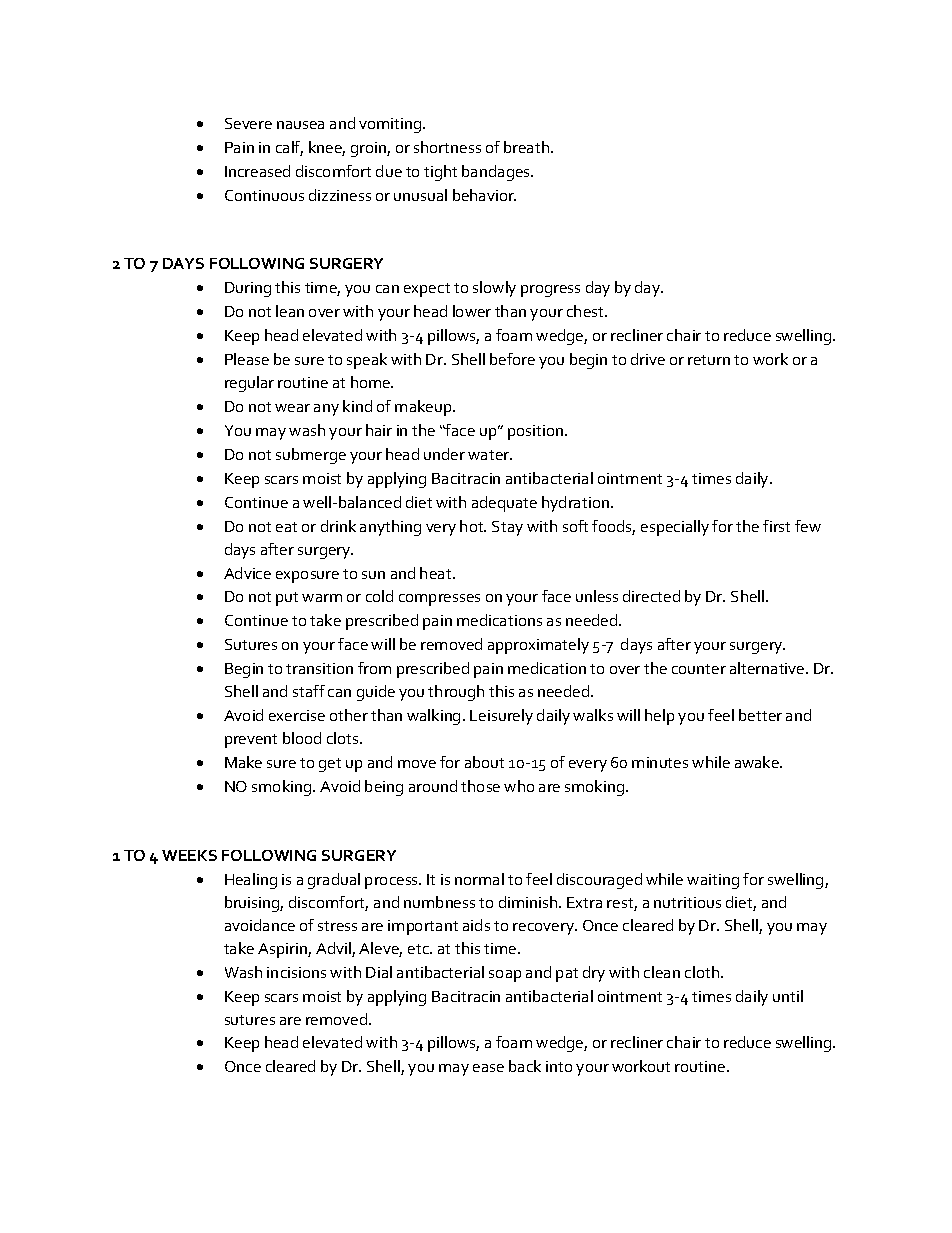  What do you see at coordinates (528, 147) in the document?
I see `breath` at bounding box center [528, 147].
